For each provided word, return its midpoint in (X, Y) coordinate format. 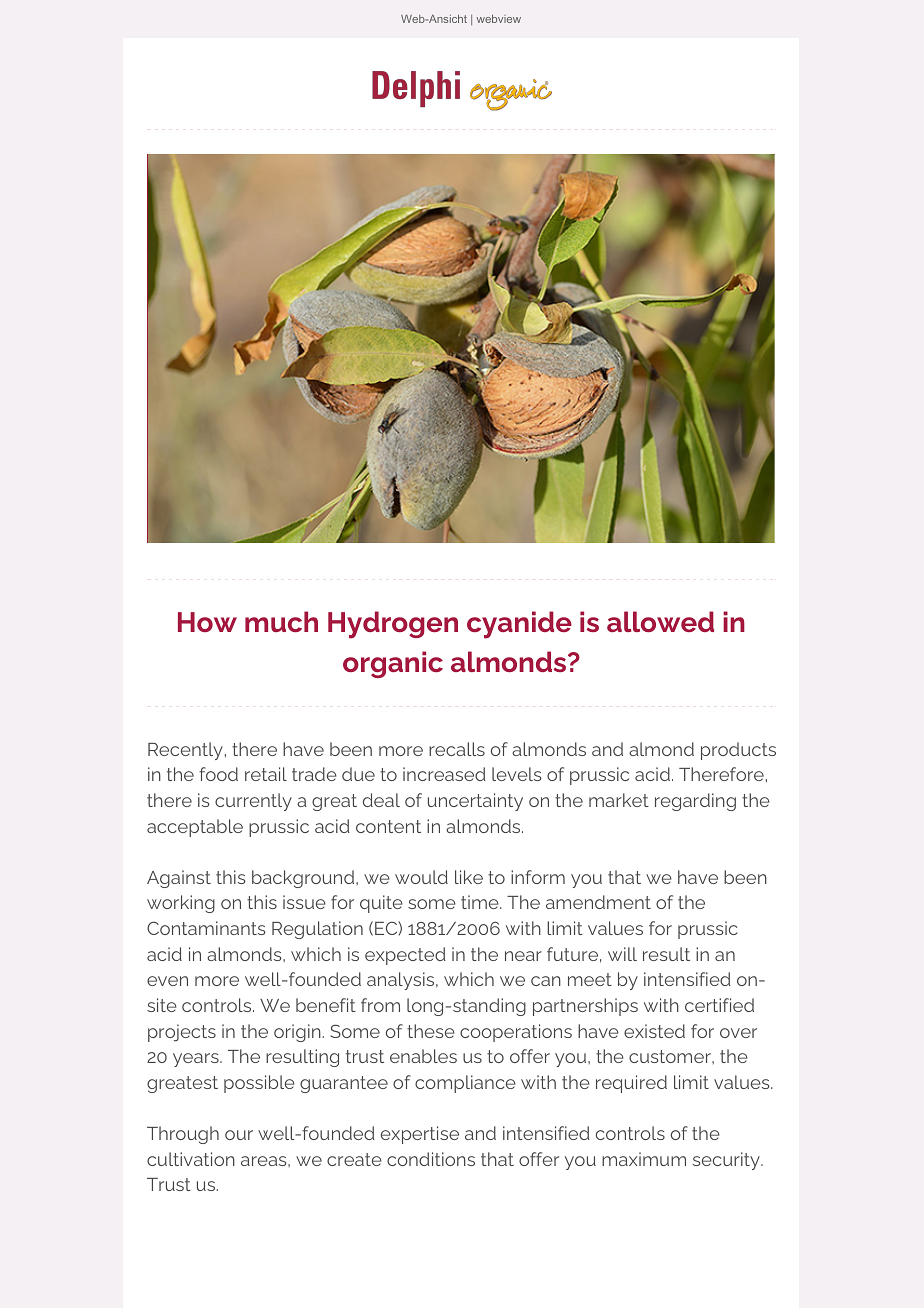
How (207, 622)
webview (499, 18)
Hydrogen (393, 625)
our (239, 1135)
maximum (644, 1159)
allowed (660, 621)
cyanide (519, 625)
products (738, 751)
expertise (420, 1135)
